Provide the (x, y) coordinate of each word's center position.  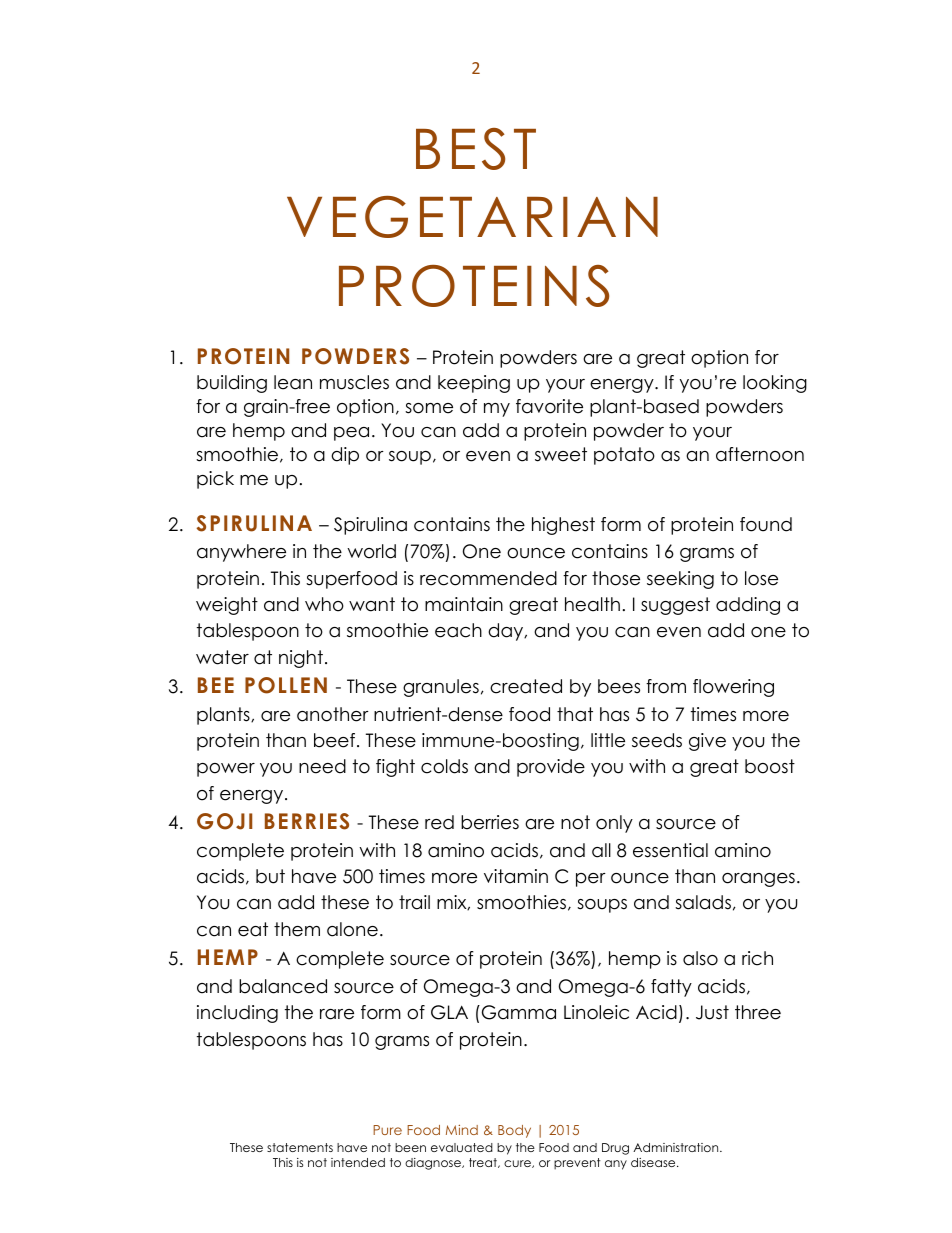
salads (703, 902)
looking (775, 384)
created (526, 686)
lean (293, 382)
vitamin (516, 876)
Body (514, 1131)
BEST (476, 149)
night (301, 659)
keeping (474, 384)
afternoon (760, 454)
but (270, 876)
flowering (733, 688)
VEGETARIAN (472, 217)
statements (300, 1147)
